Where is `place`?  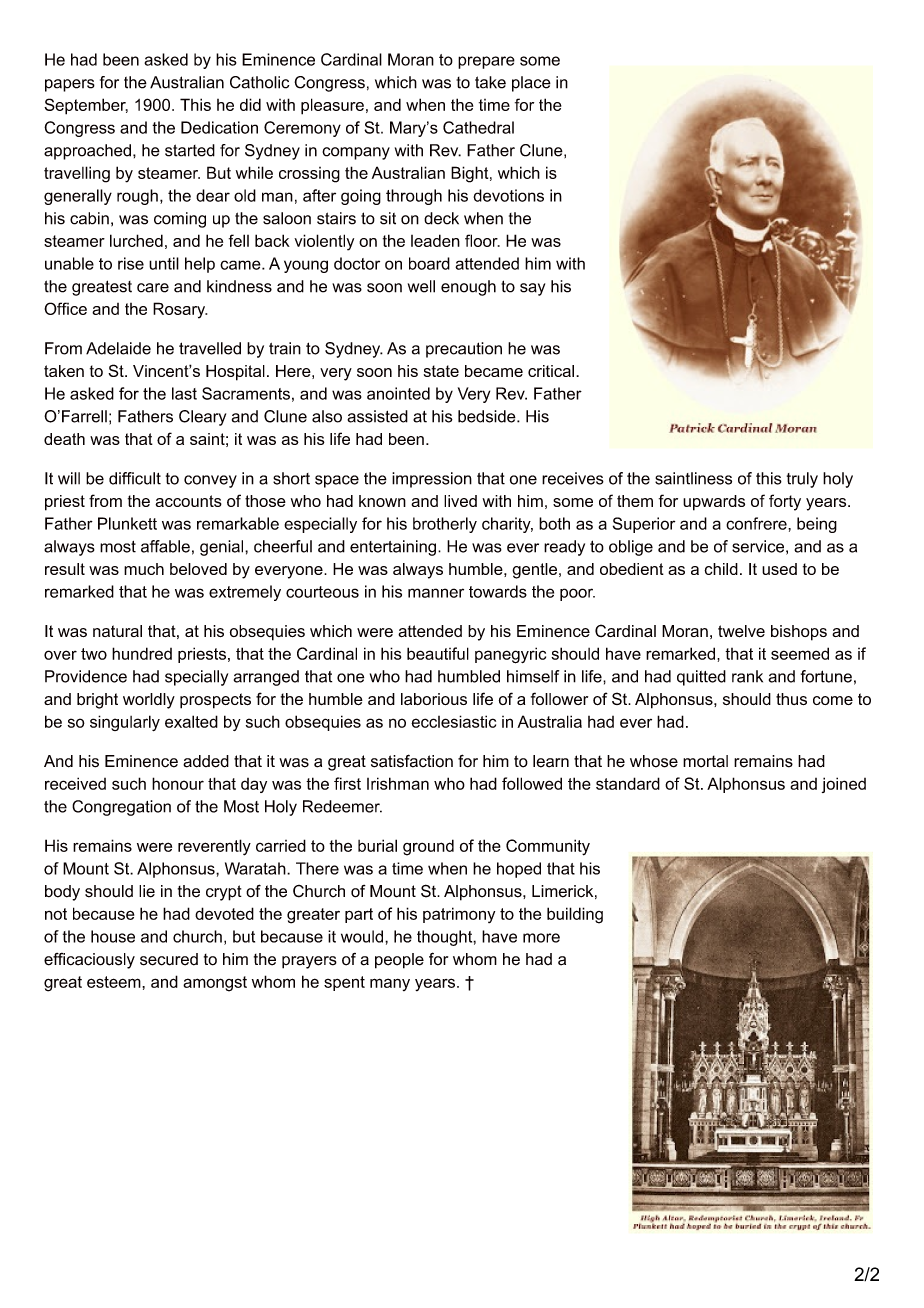
place is located at coordinates (531, 84).
